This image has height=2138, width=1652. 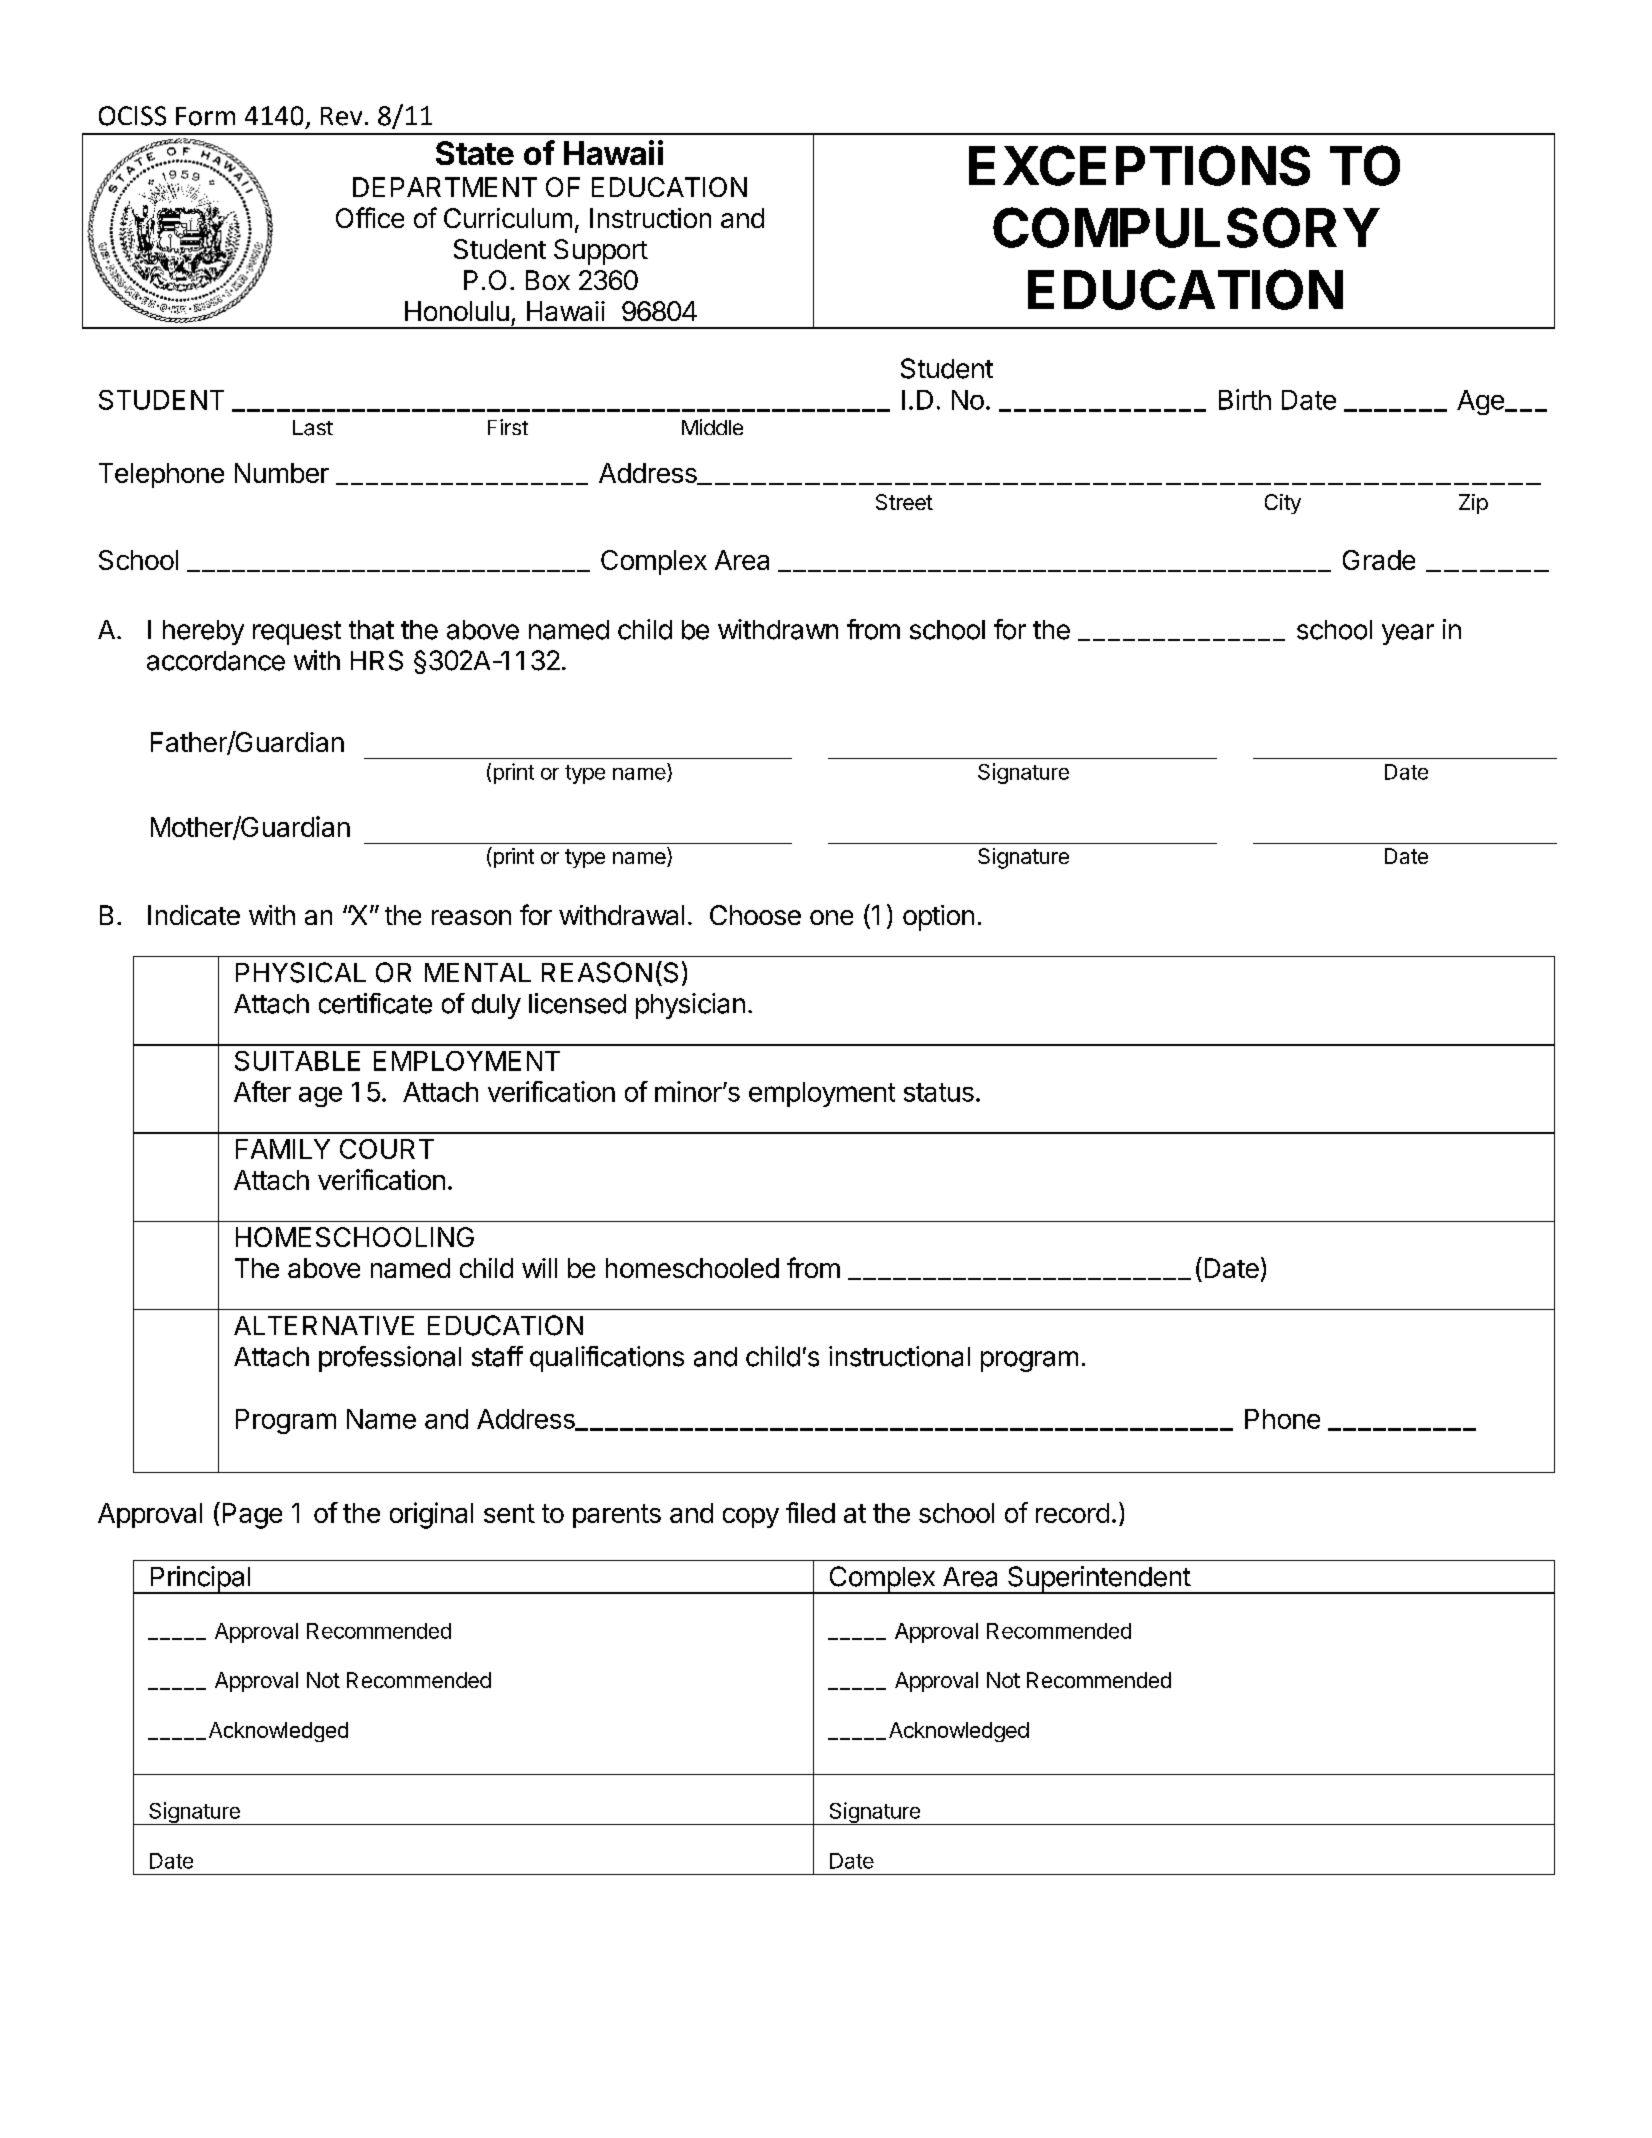 What do you see at coordinates (810, 1512) in the image?
I see `filed` at bounding box center [810, 1512].
